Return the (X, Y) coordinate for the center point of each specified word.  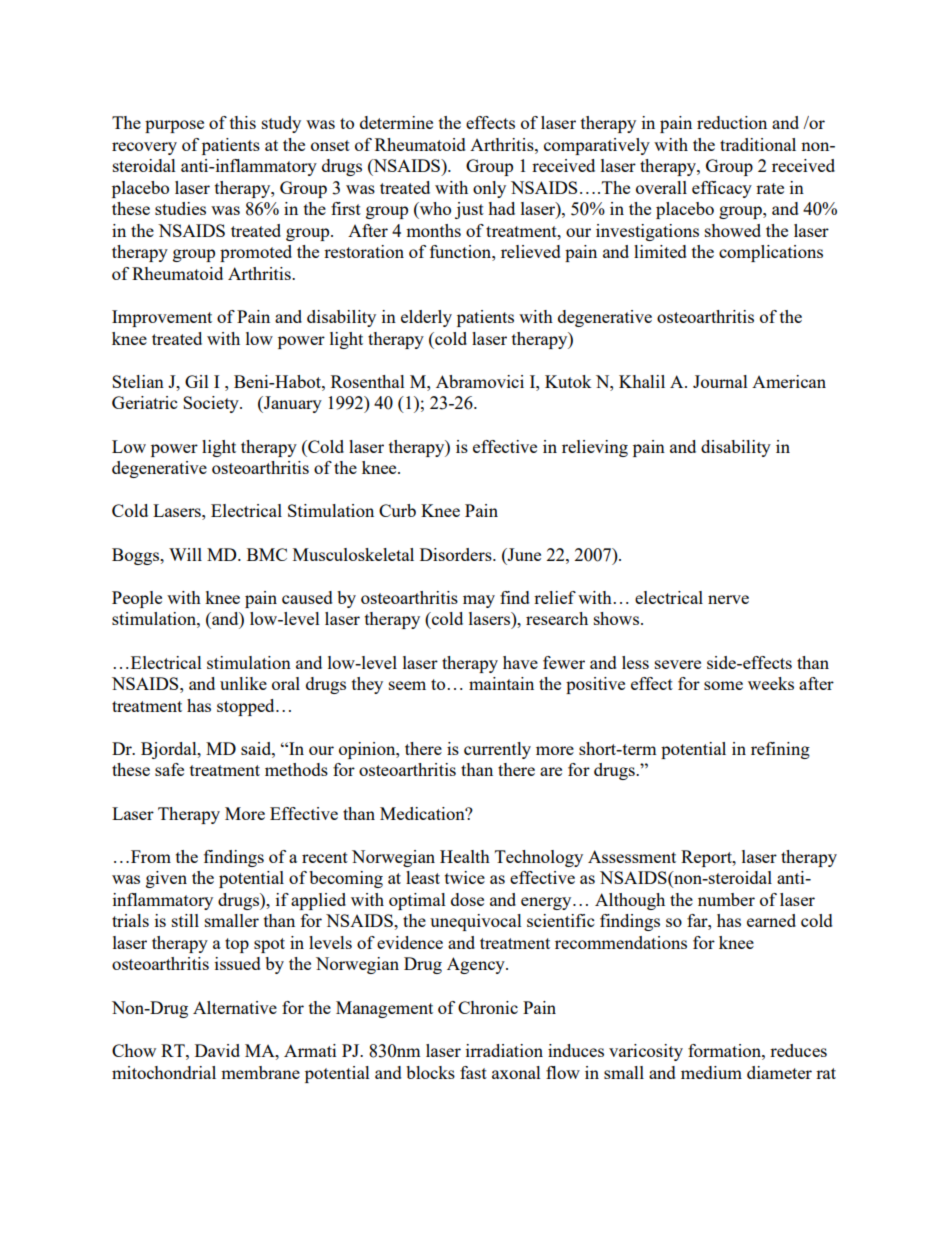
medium (711, 1072)
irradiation (504, 1050)
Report (707, 858)
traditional (758, 144)
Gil (197, 381)
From (149, 856)
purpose (174, 126)
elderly (426, 318)
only (489, 189)
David (217, 1050)
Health (465, 856)
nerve (728, 599)
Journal (720, 381)
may (479, 601)
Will (185, 554)
